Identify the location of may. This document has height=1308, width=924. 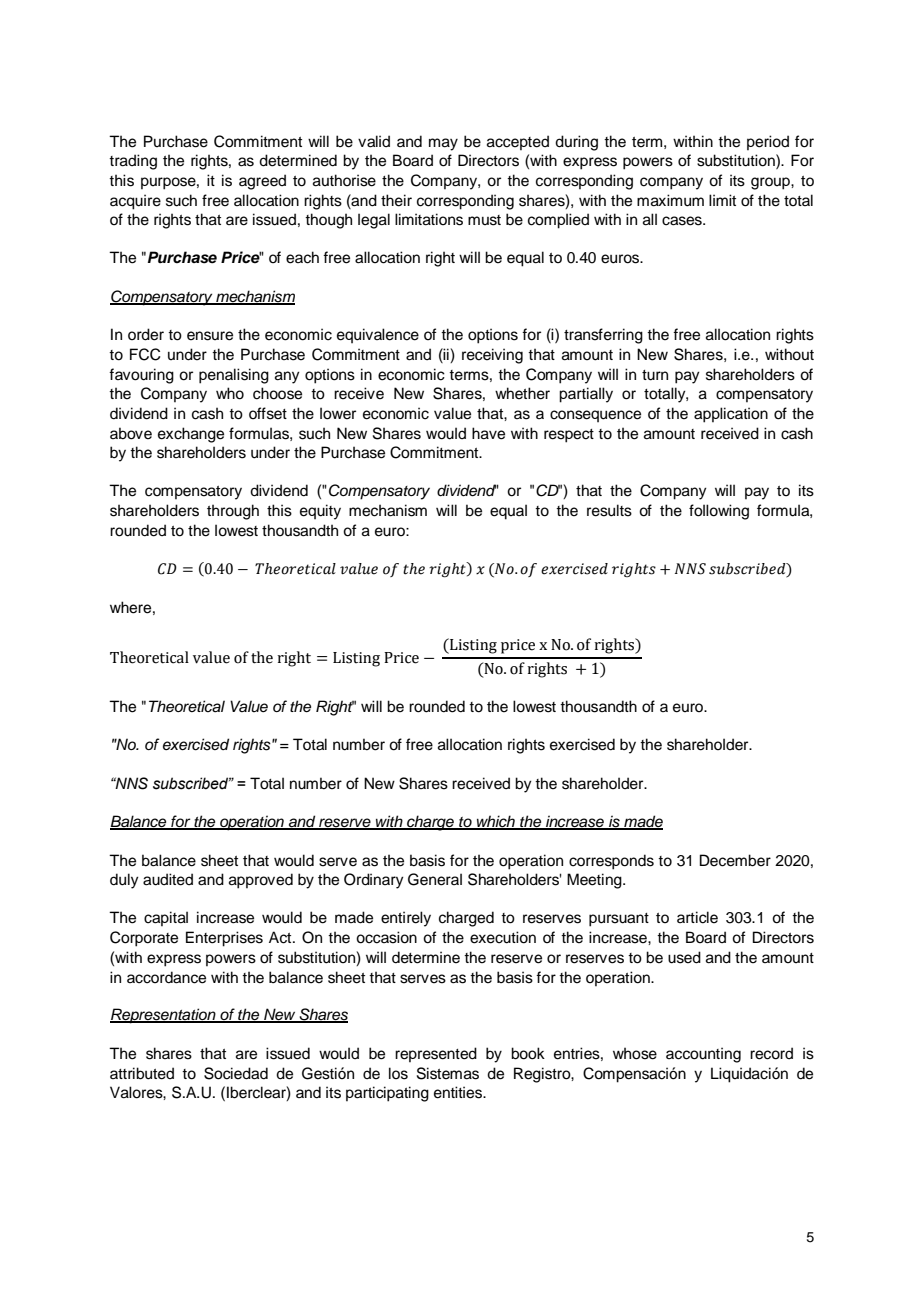
(443, 144).
